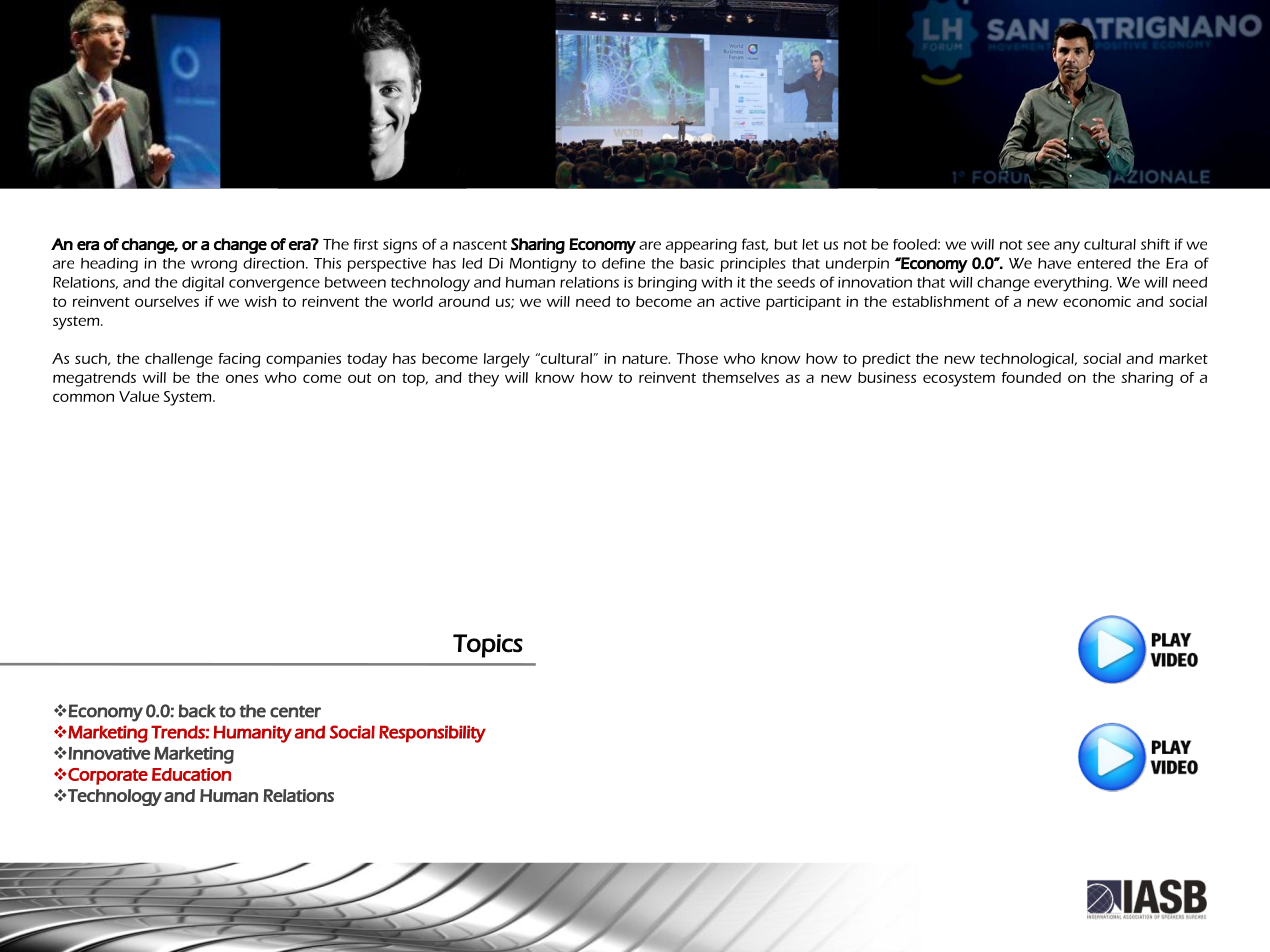  Describe the element at coordinates (483, 379) in the screenshot. I see `they` at that location.
